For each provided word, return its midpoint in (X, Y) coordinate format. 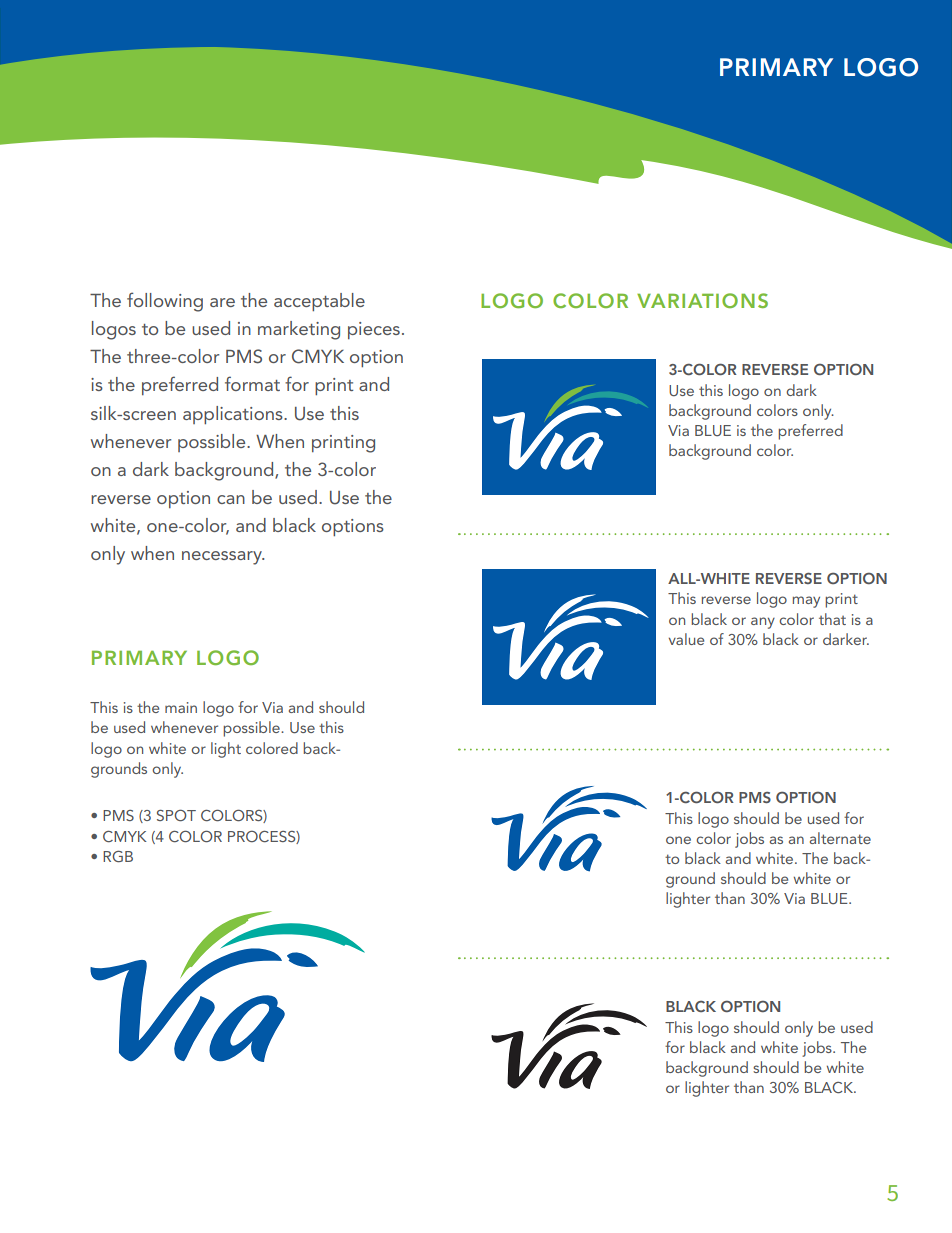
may (806, 602)
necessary (223, 558)
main (181, 707)
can (231, 499)
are (222, 302)
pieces (374, 330)
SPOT (176, 815)
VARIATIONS (702, 300)
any (763, 623)
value (686, 639)
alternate (840, 838)
